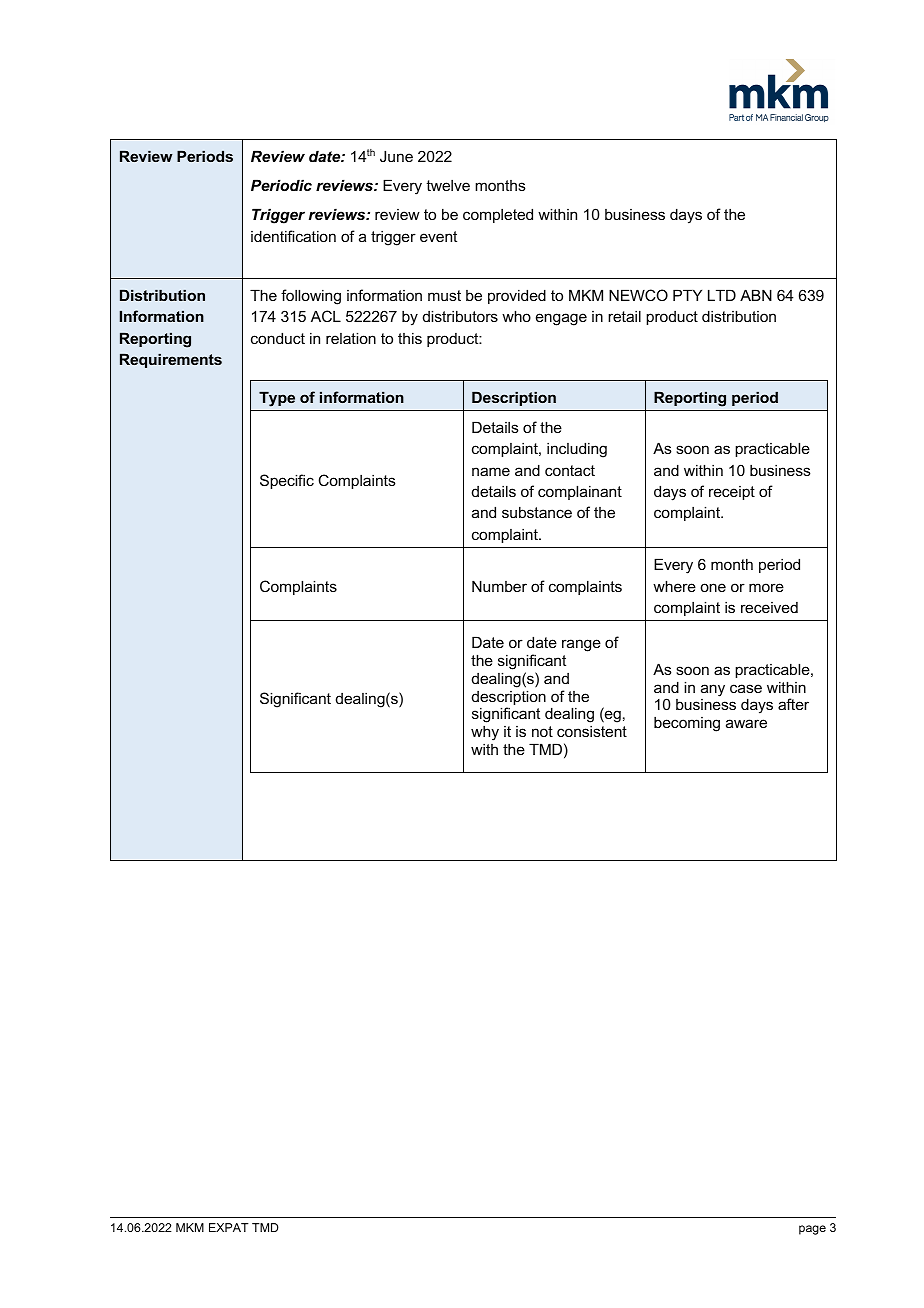 This page has width=924, height=1308. Describe the element at coordinates (229, 1227) in the page. I see `EXPAT` at that location.
